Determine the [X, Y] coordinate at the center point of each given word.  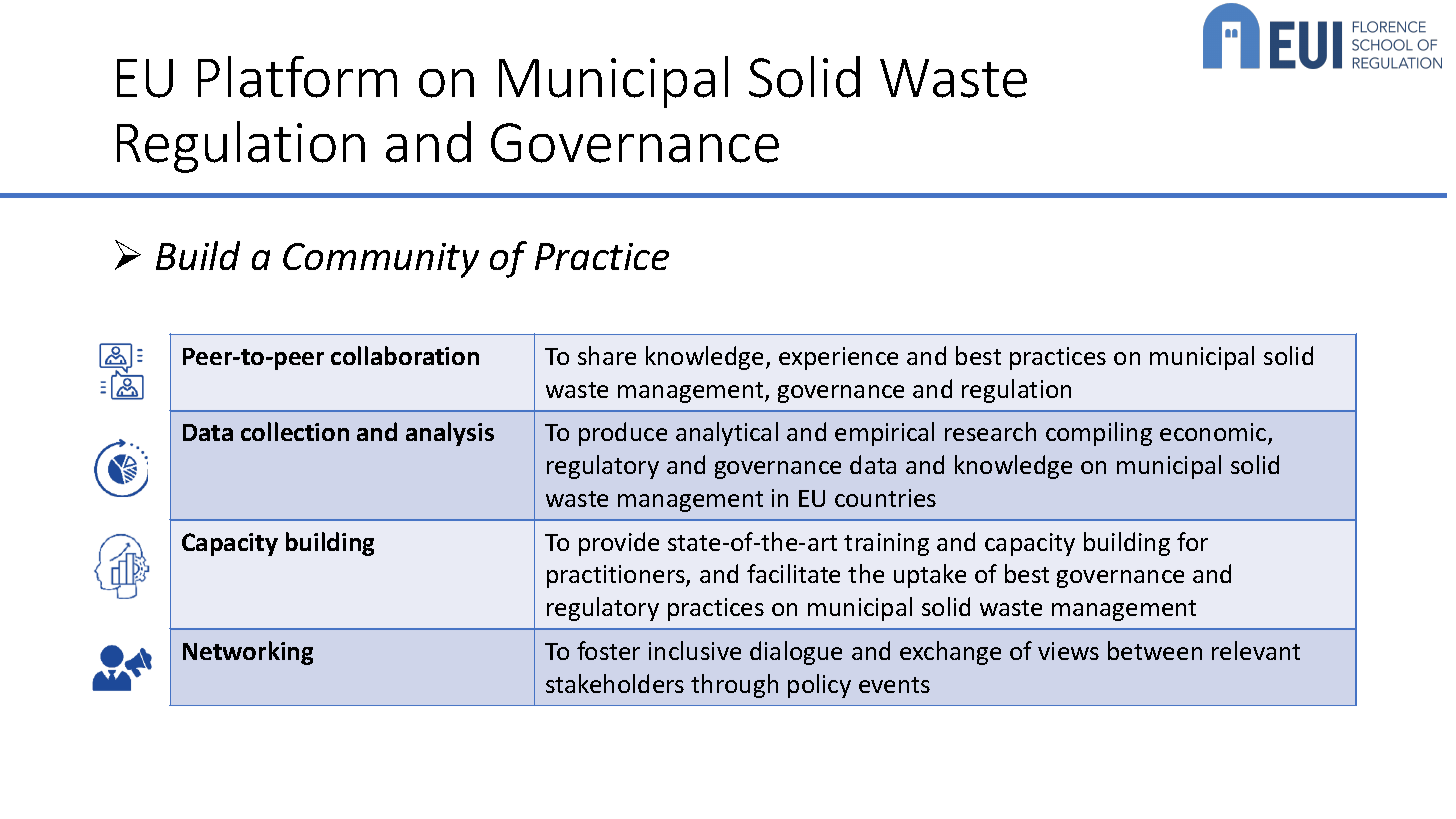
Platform [297, 77]
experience [838, 358]
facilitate [793, 573]
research [990, 431]
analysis [450, 434]
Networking [248, 653]
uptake [930, 576]
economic [1214, 434]
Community [381, 260]
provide [619, 544]
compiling [1099, 434]
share [607, 355]
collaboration [405, 355]
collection [295, 431]
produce [623, 434]
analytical [727, 434]
